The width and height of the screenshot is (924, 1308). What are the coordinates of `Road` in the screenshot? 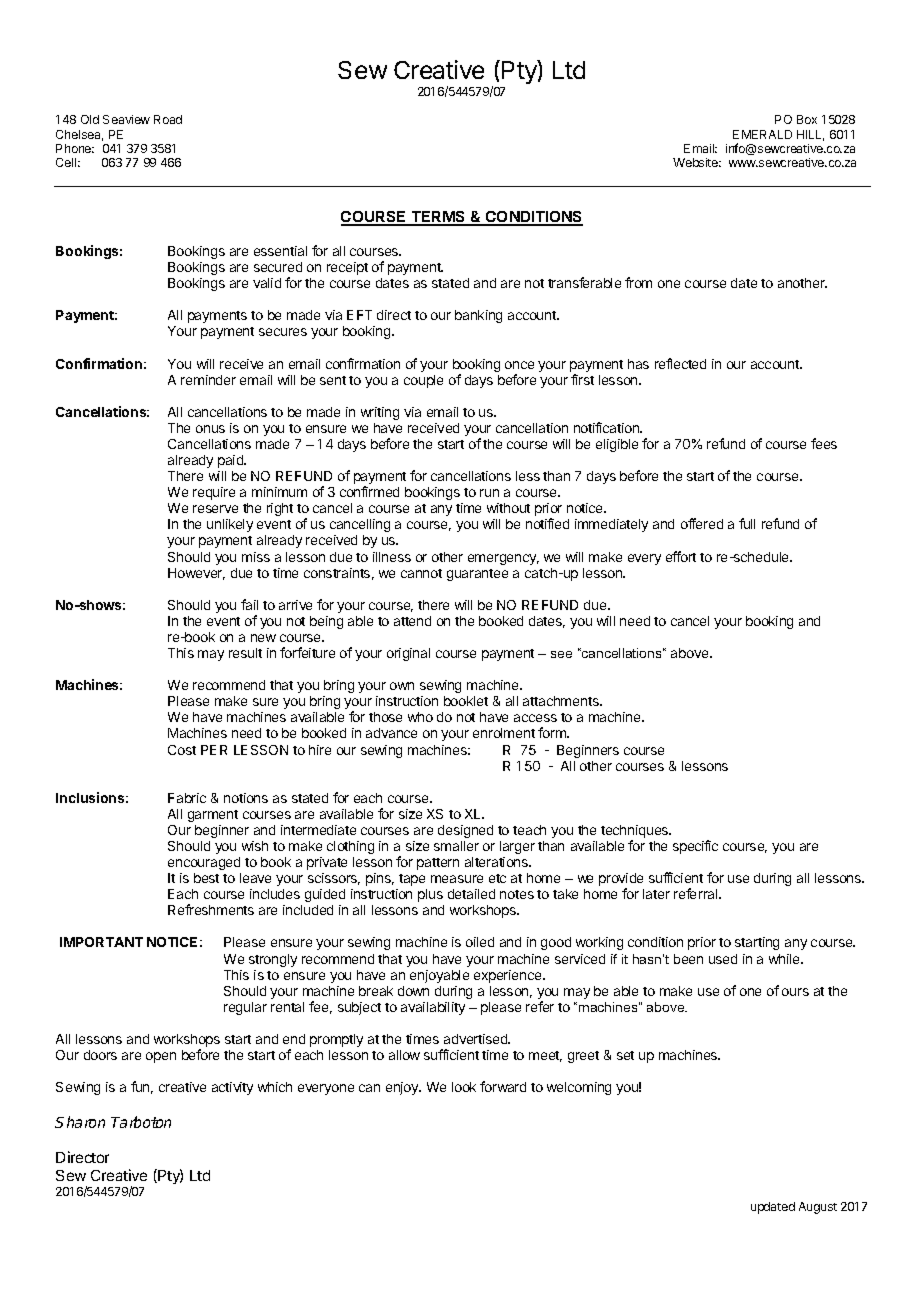 It's located at (168, 119).
